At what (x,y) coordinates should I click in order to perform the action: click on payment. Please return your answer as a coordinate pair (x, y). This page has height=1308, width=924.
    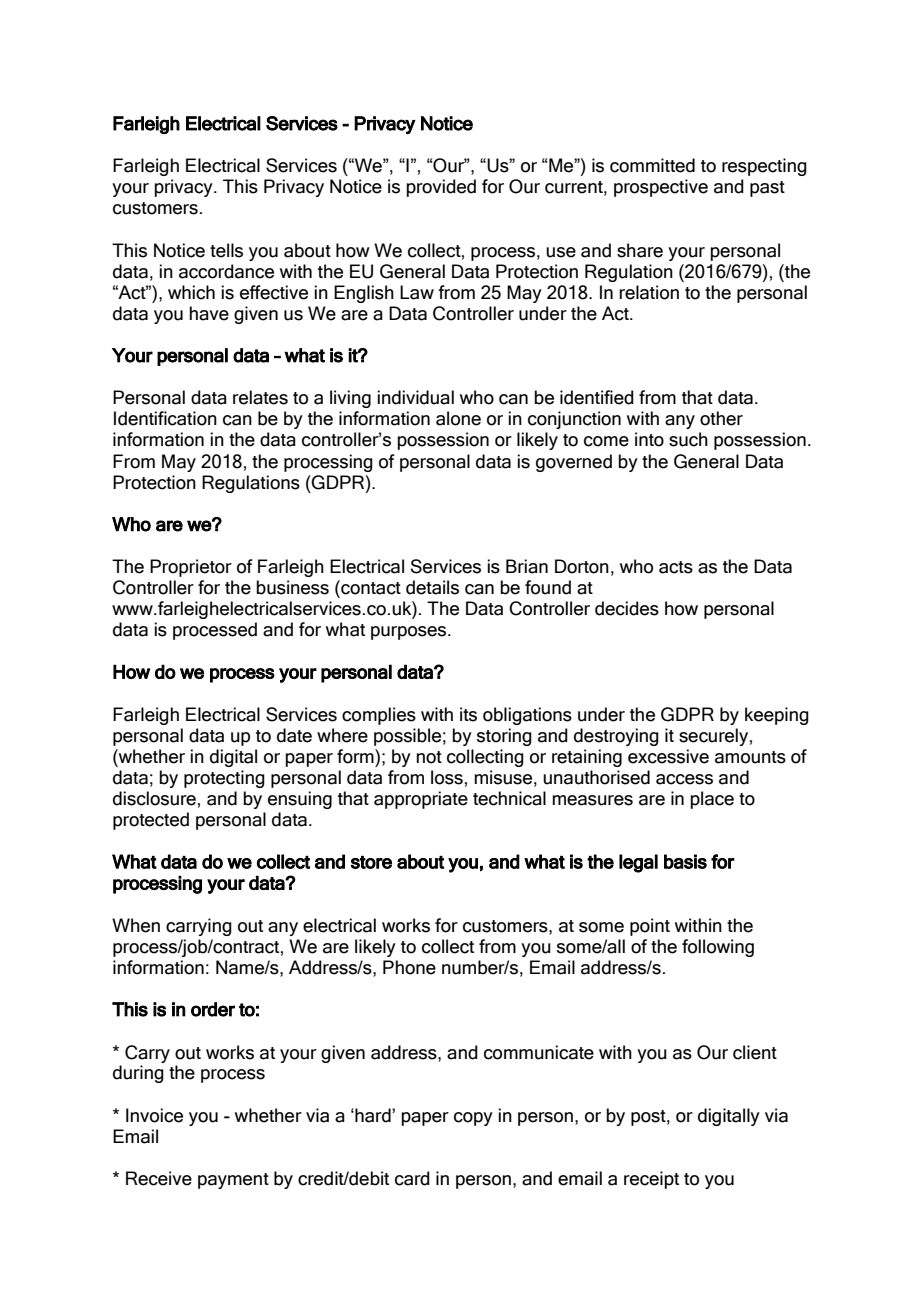
    Looking at the image, I should click on (233, 1181).
